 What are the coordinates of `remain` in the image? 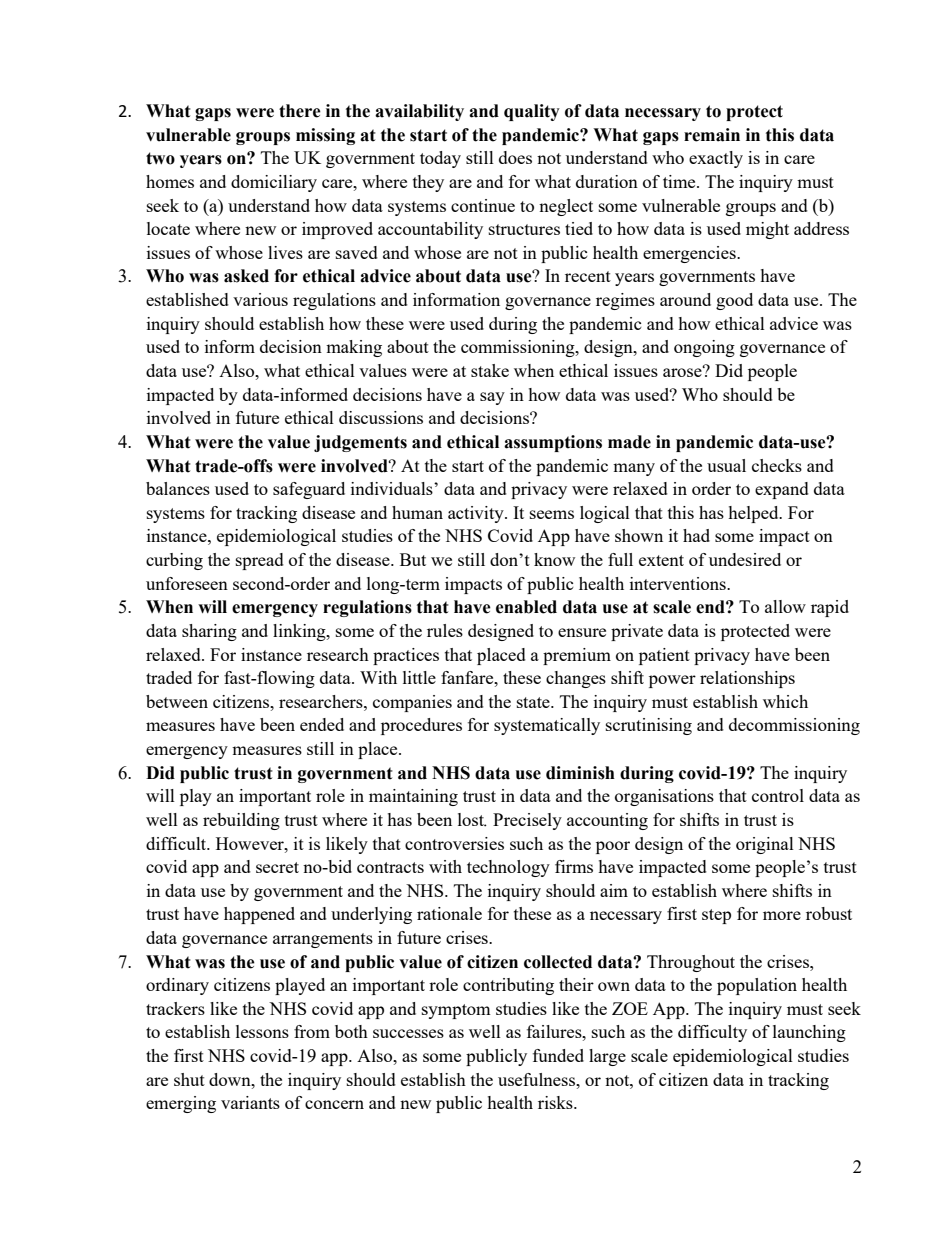 It's located at (712, 135).
